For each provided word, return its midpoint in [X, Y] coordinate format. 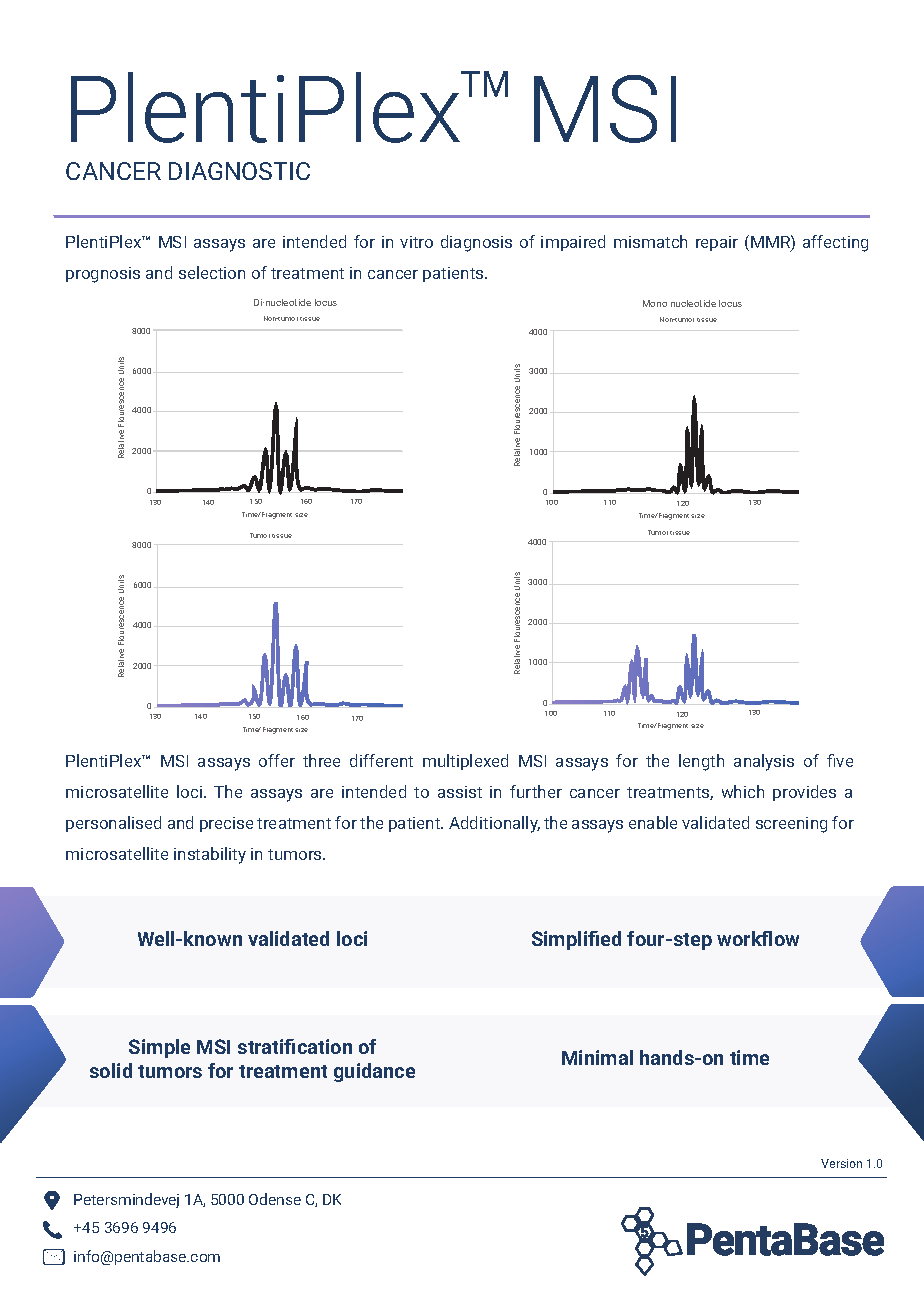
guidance [374, 1072]
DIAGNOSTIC [239, 171]
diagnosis [476, 243]
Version [841, 1163]
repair [717, 243]
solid [111, 1070]
